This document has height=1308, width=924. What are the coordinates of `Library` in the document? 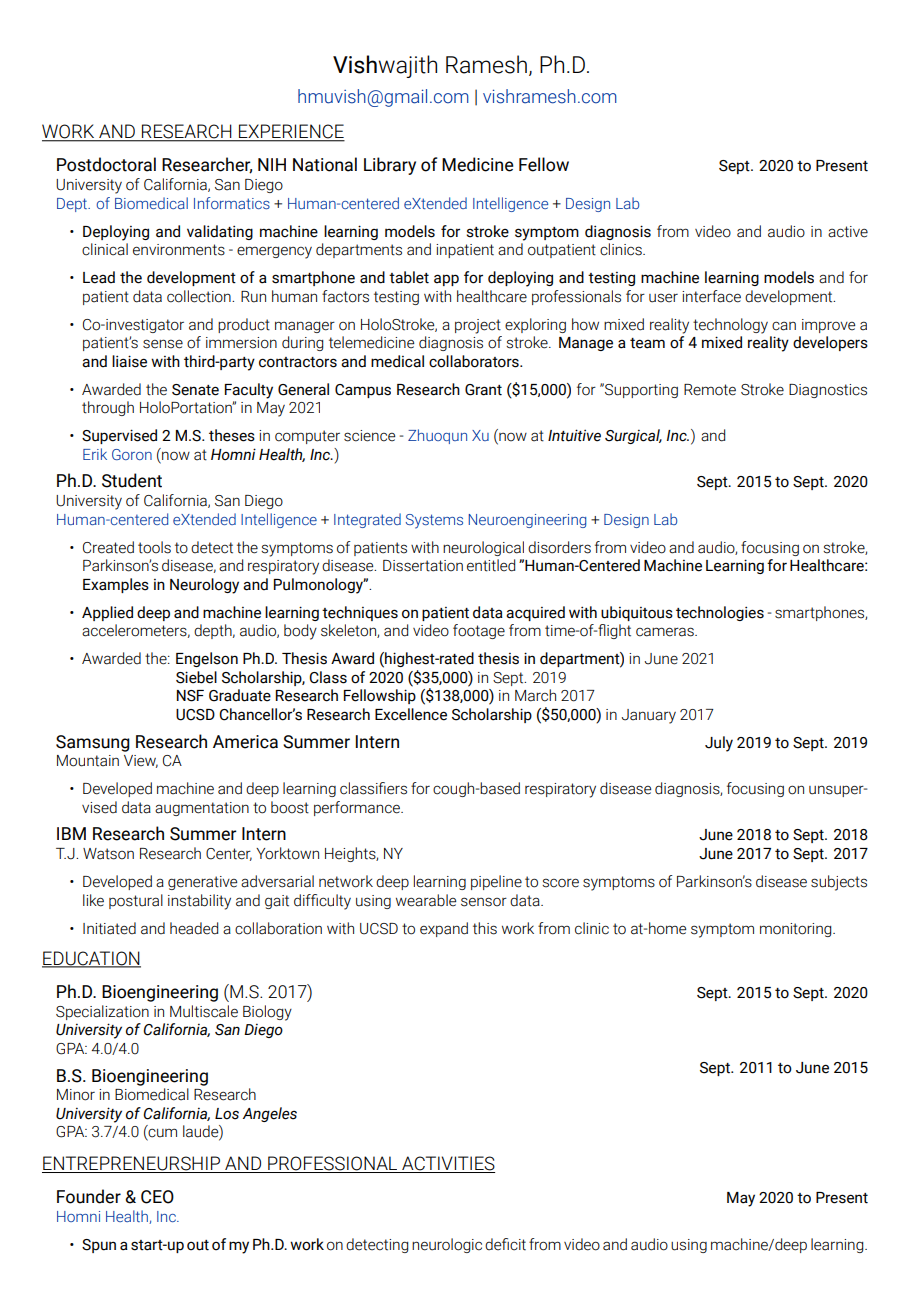 It's located at (390, 166).
